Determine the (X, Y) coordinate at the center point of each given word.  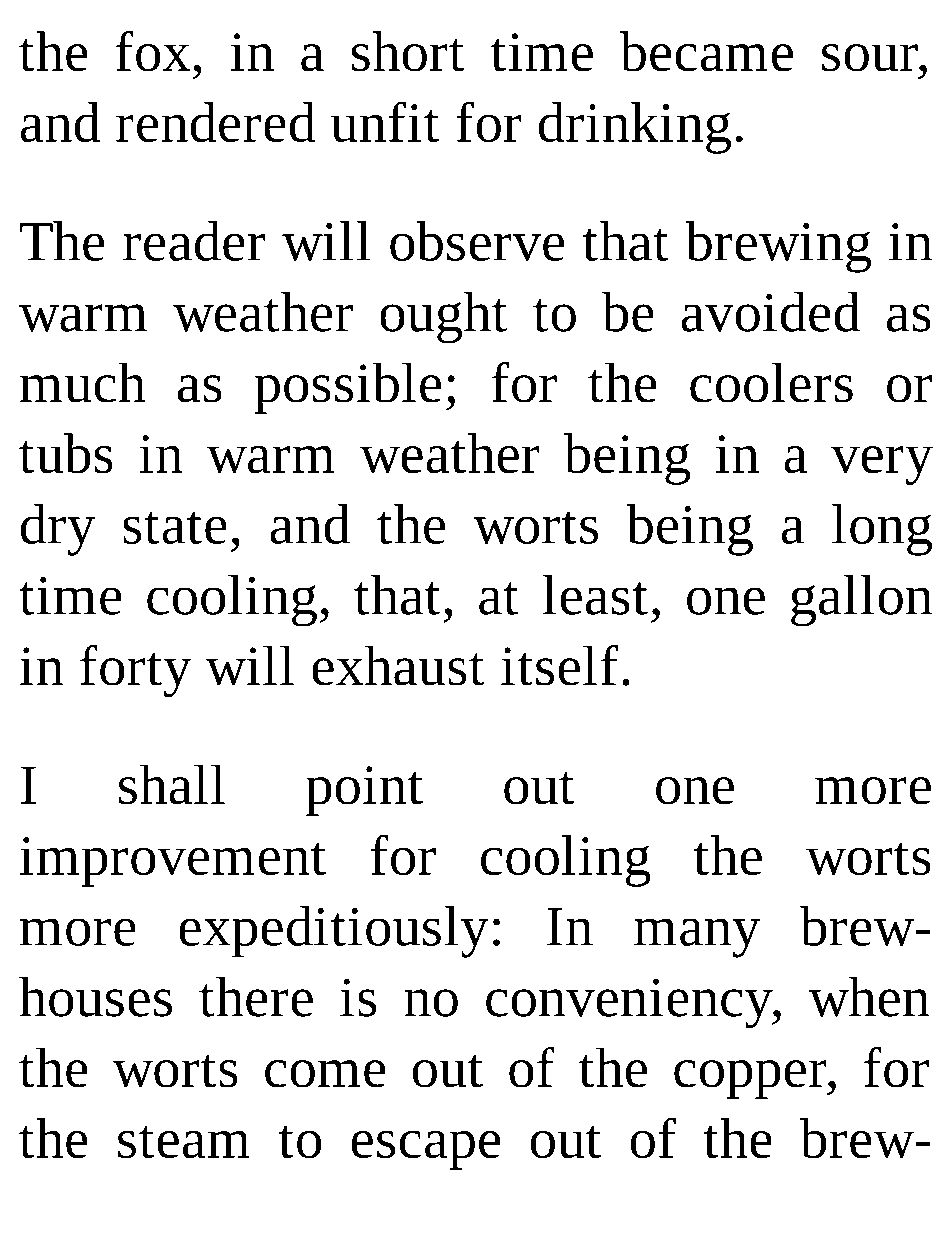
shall (172, 784)
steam (184, 1141)
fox (153, 51)
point (364, 791)
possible (347, 388)
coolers (771, 382)
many (697, 938)
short (408, 51)
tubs (66, 453)
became (706, 51)
